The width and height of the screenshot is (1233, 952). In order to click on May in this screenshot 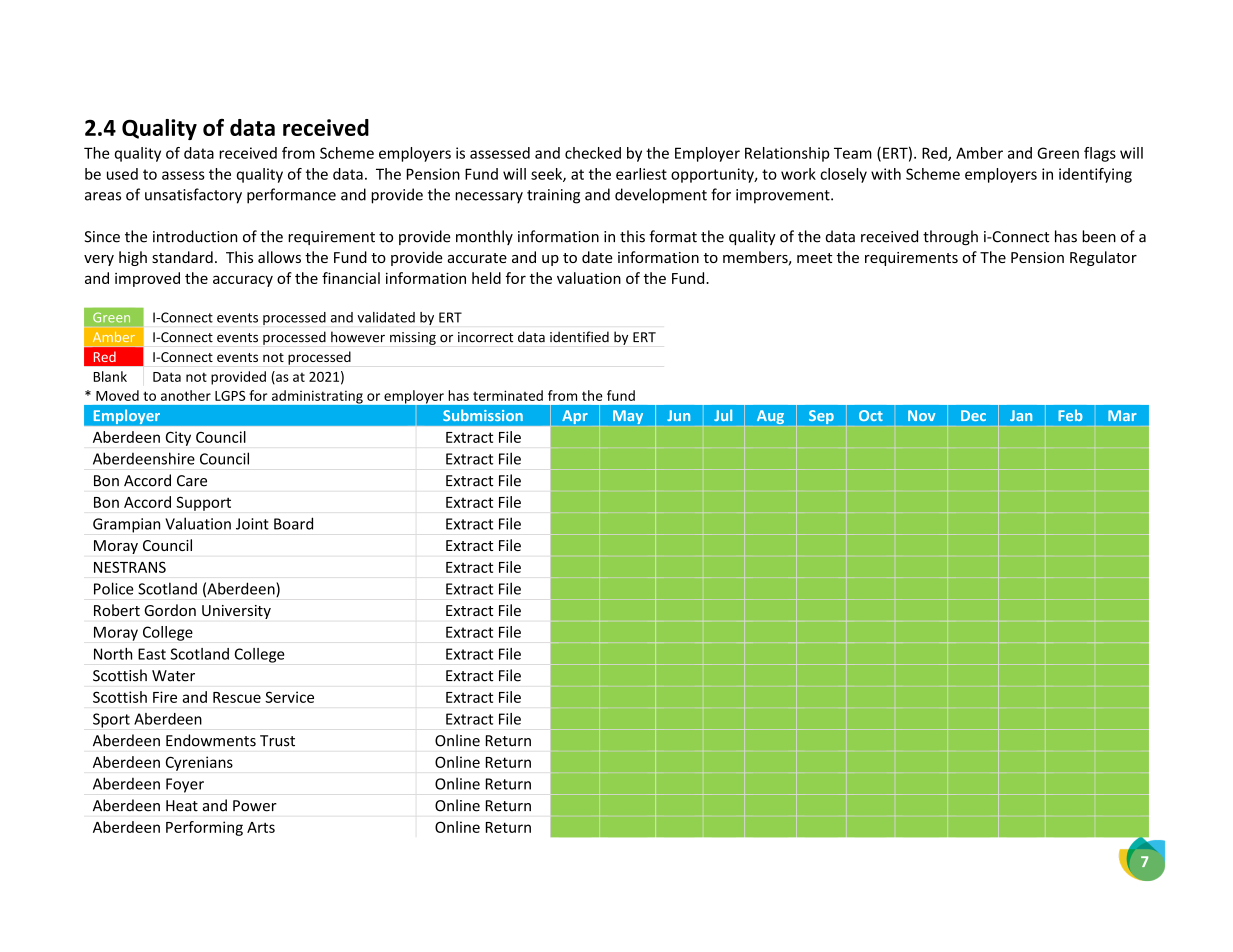, I will do `click(628, 417)`.
